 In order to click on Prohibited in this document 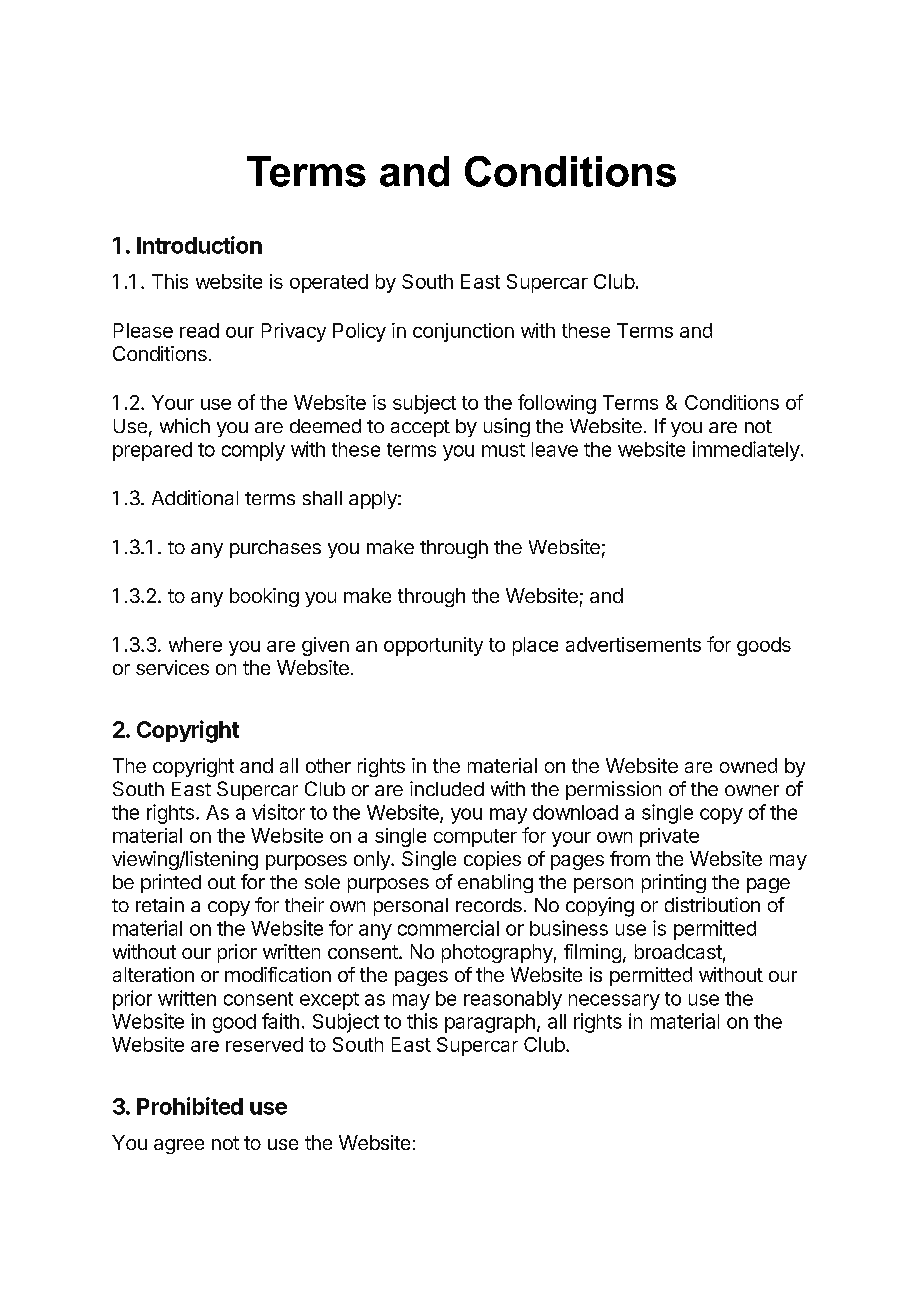, I will do `click(190, 1106)`.
